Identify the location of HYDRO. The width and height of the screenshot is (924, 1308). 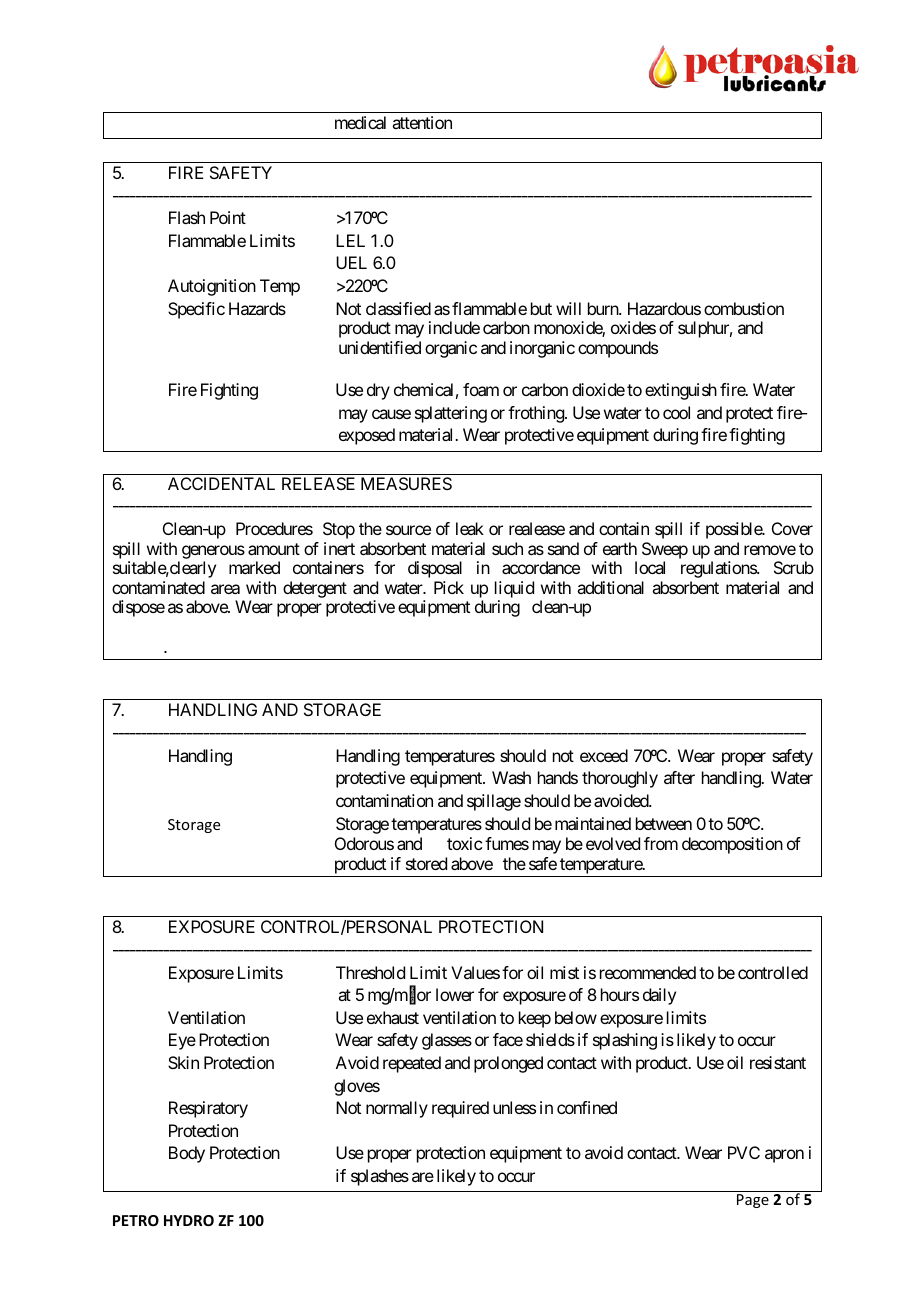
(189, 1220).
